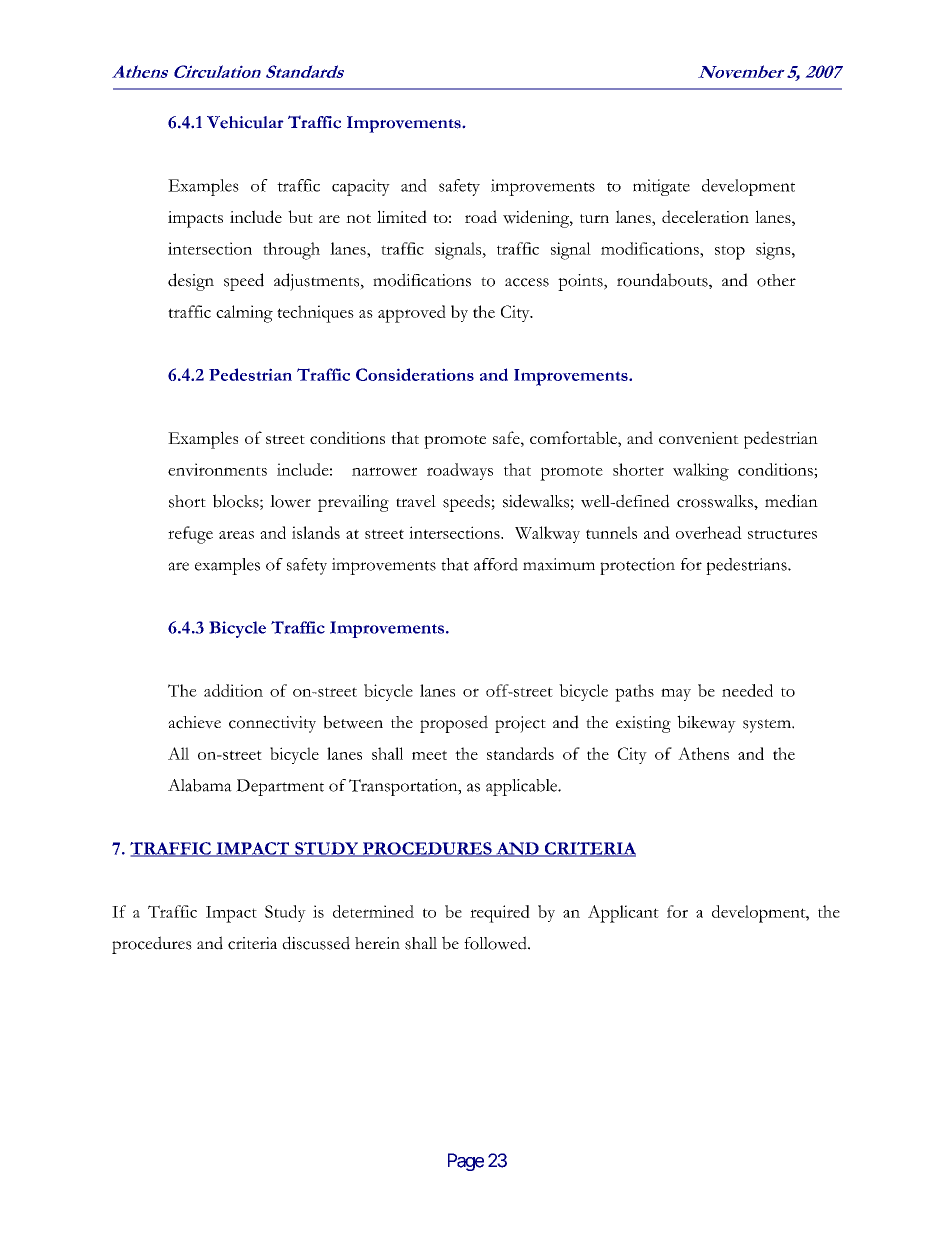 The width and height of the screenshot is (952, 1233). I want to click on afford, so click(496, 564).
